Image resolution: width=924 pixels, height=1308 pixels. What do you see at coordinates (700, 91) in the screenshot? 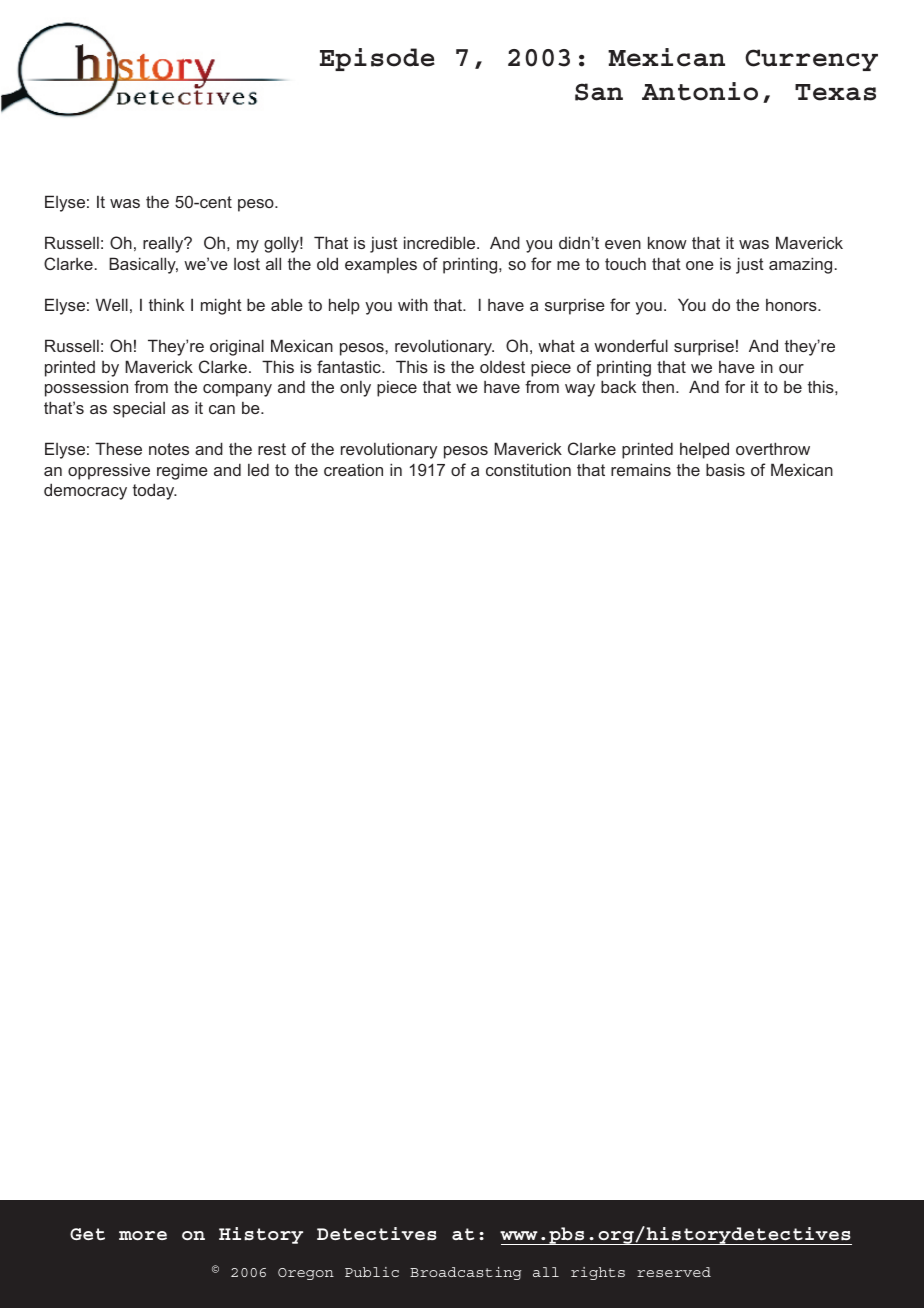
I see `Antonio` at bounding box center [700, 91].
